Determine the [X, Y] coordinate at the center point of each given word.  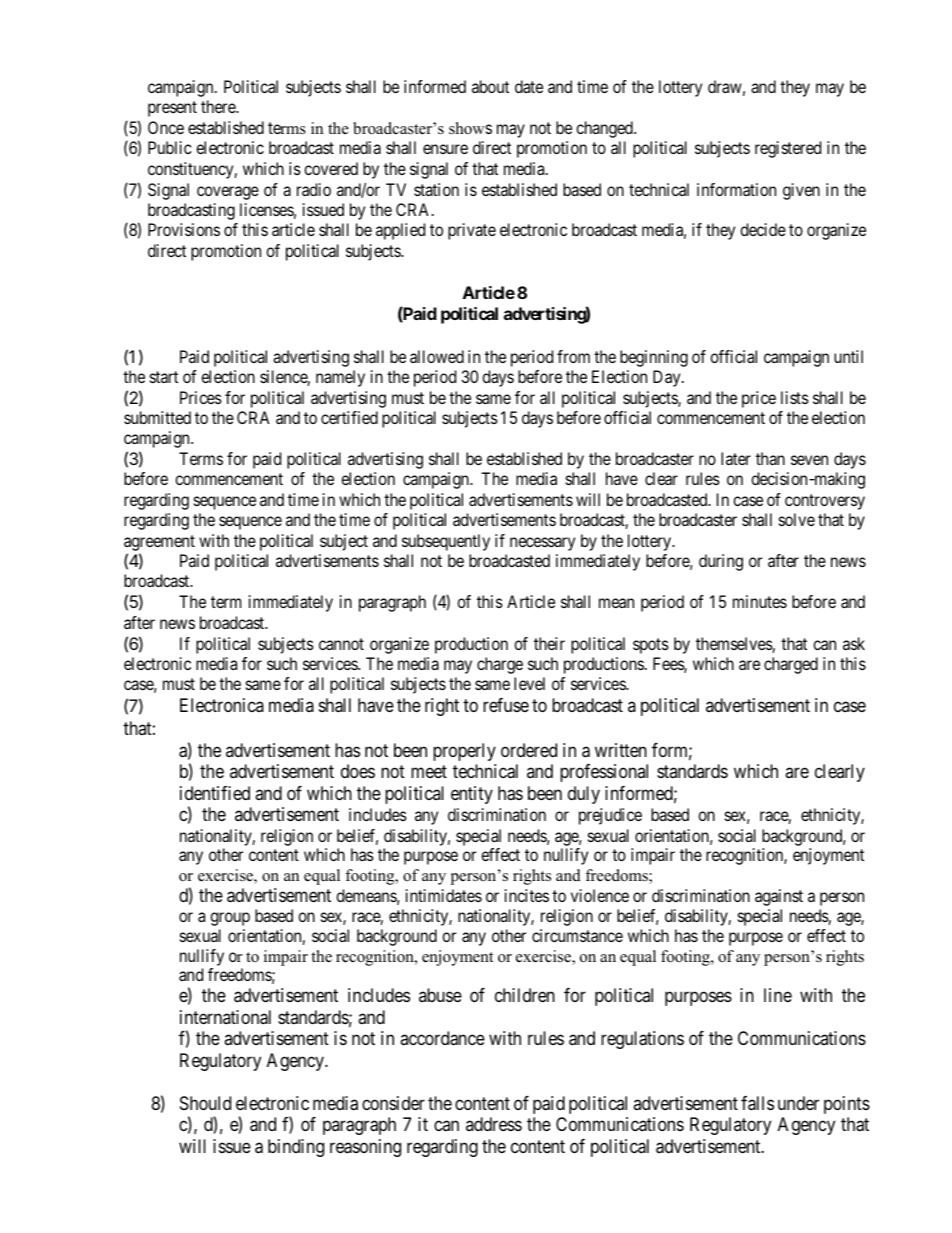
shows [470, 128]
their [549, 643]
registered [788, 149]
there [219, 106]
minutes [760, 601]
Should [205, 1103]
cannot [341, 644]
